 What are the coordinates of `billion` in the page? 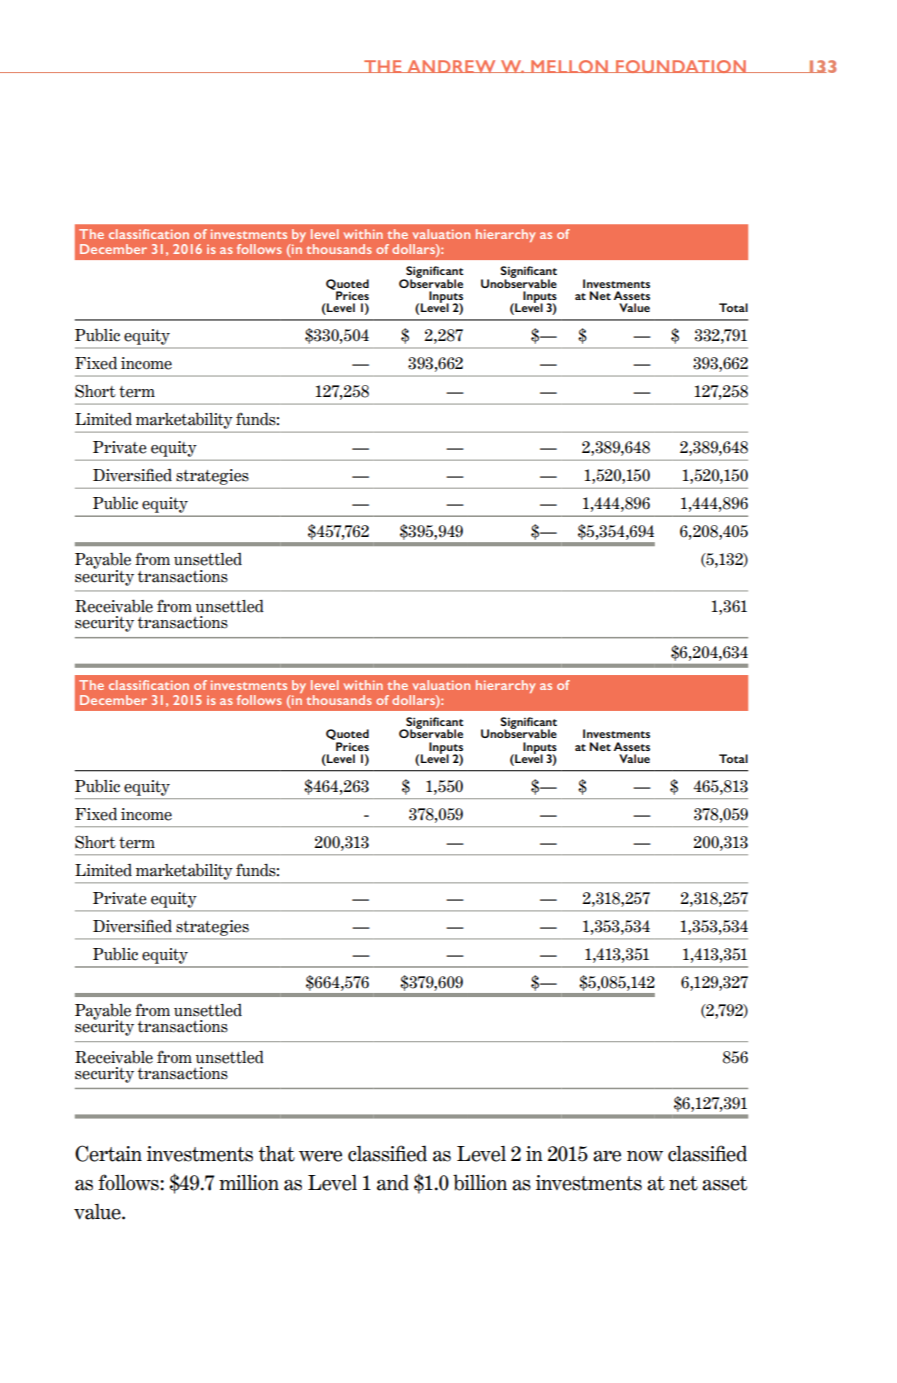 It's located at (480, 1182).
